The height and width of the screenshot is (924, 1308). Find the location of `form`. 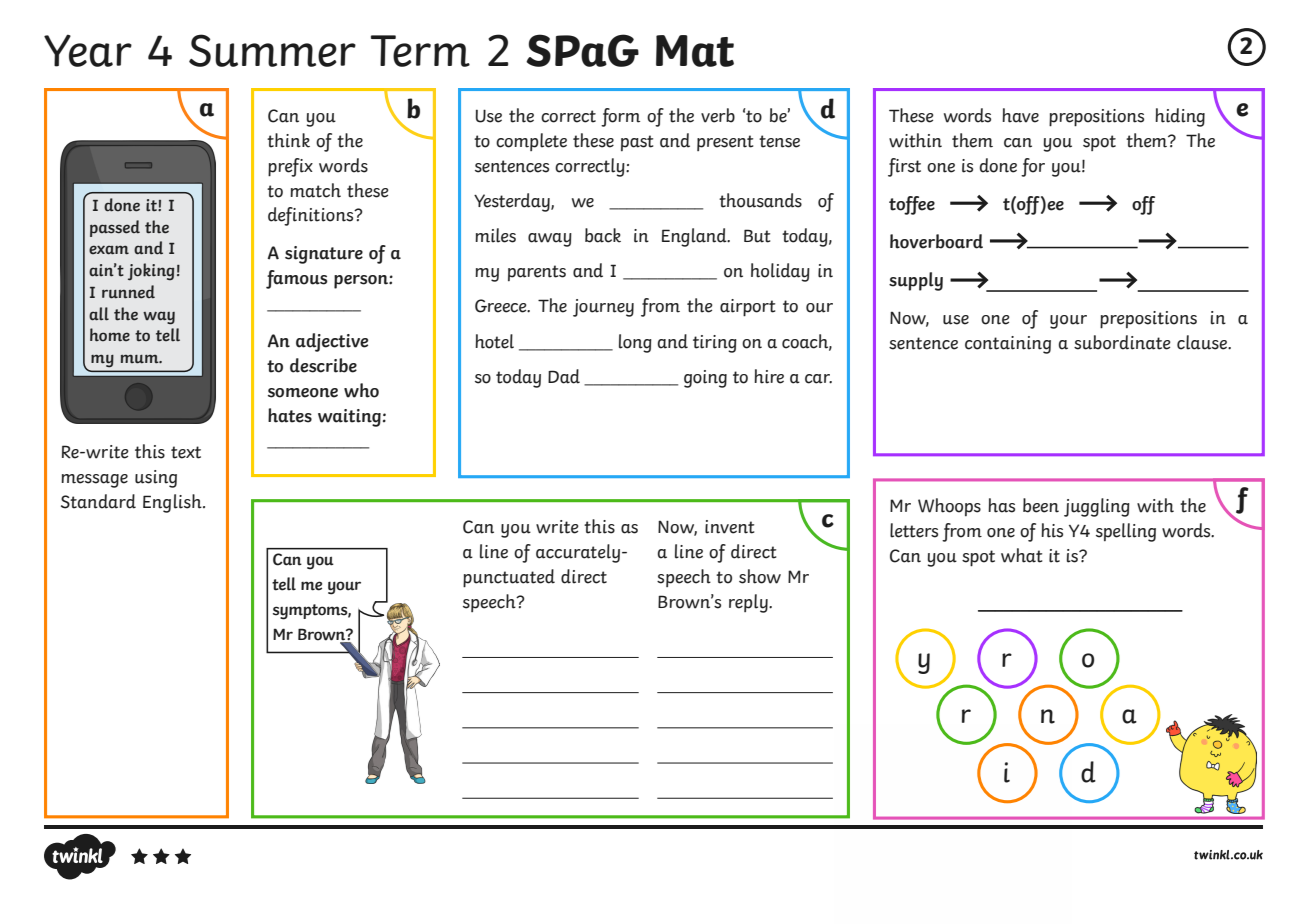

form is located at coordinates (620, 117).
